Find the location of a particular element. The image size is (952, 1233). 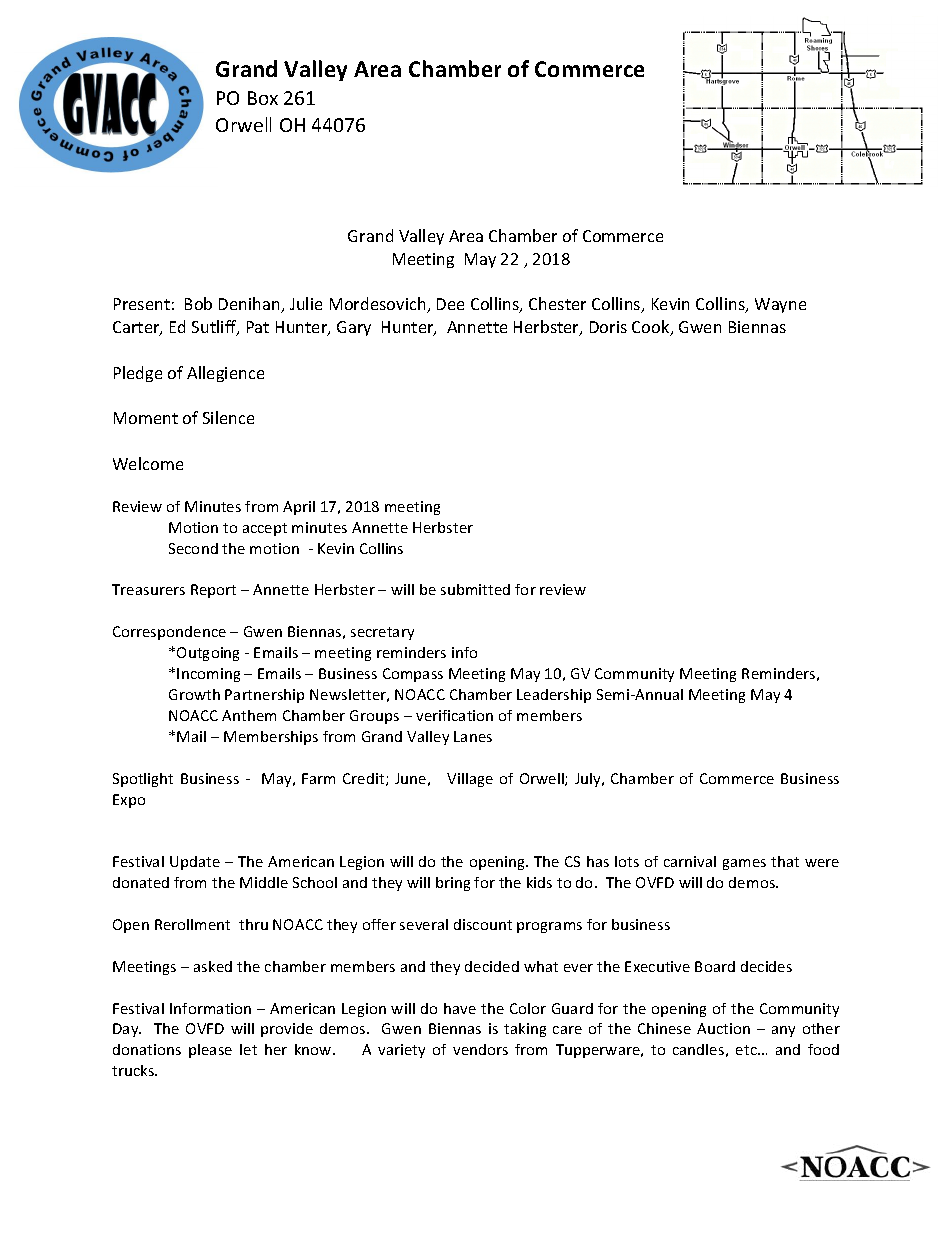

Welcome is located at coordinates (148, 463).
